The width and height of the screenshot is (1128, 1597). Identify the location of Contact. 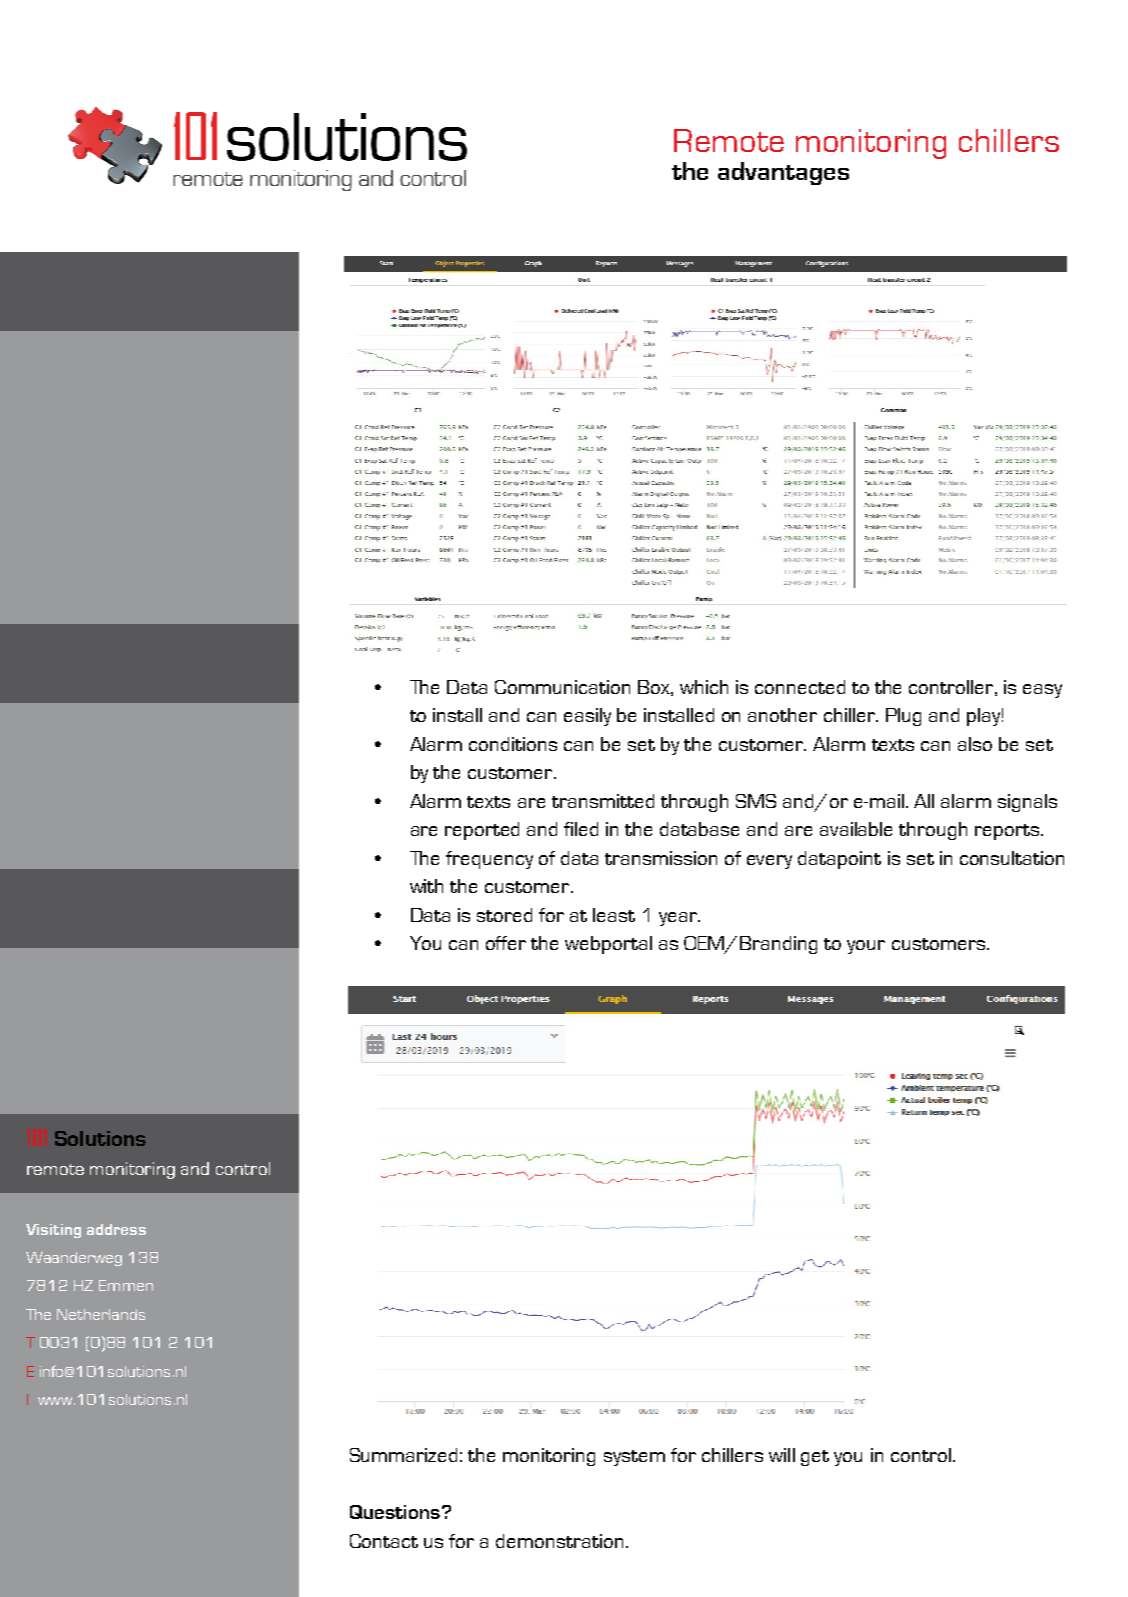
(384, 1541).
